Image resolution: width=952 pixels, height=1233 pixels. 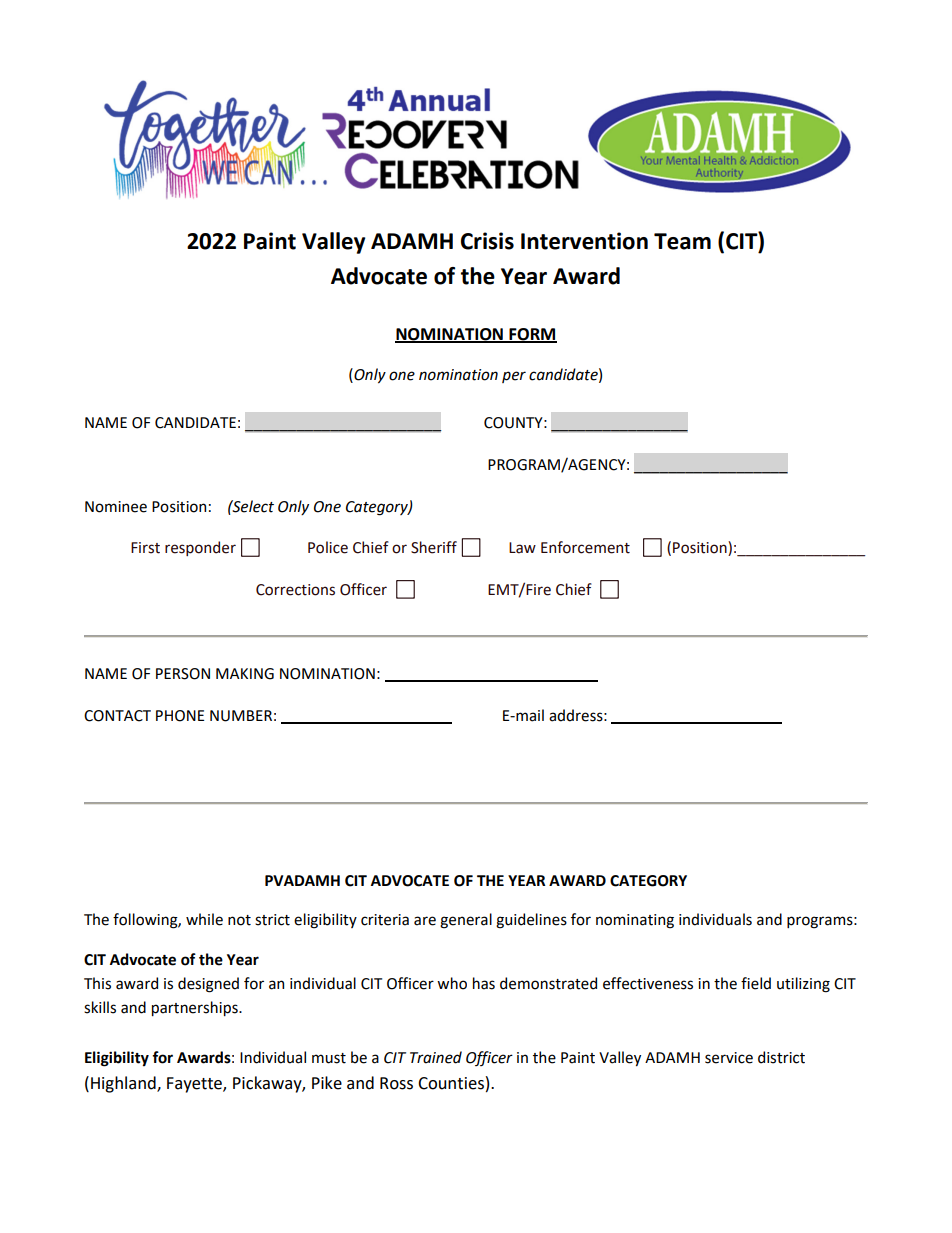 What do you see at coordinates (682, 241) in the document?
I see `Team` at bounding box center [682, 241].
